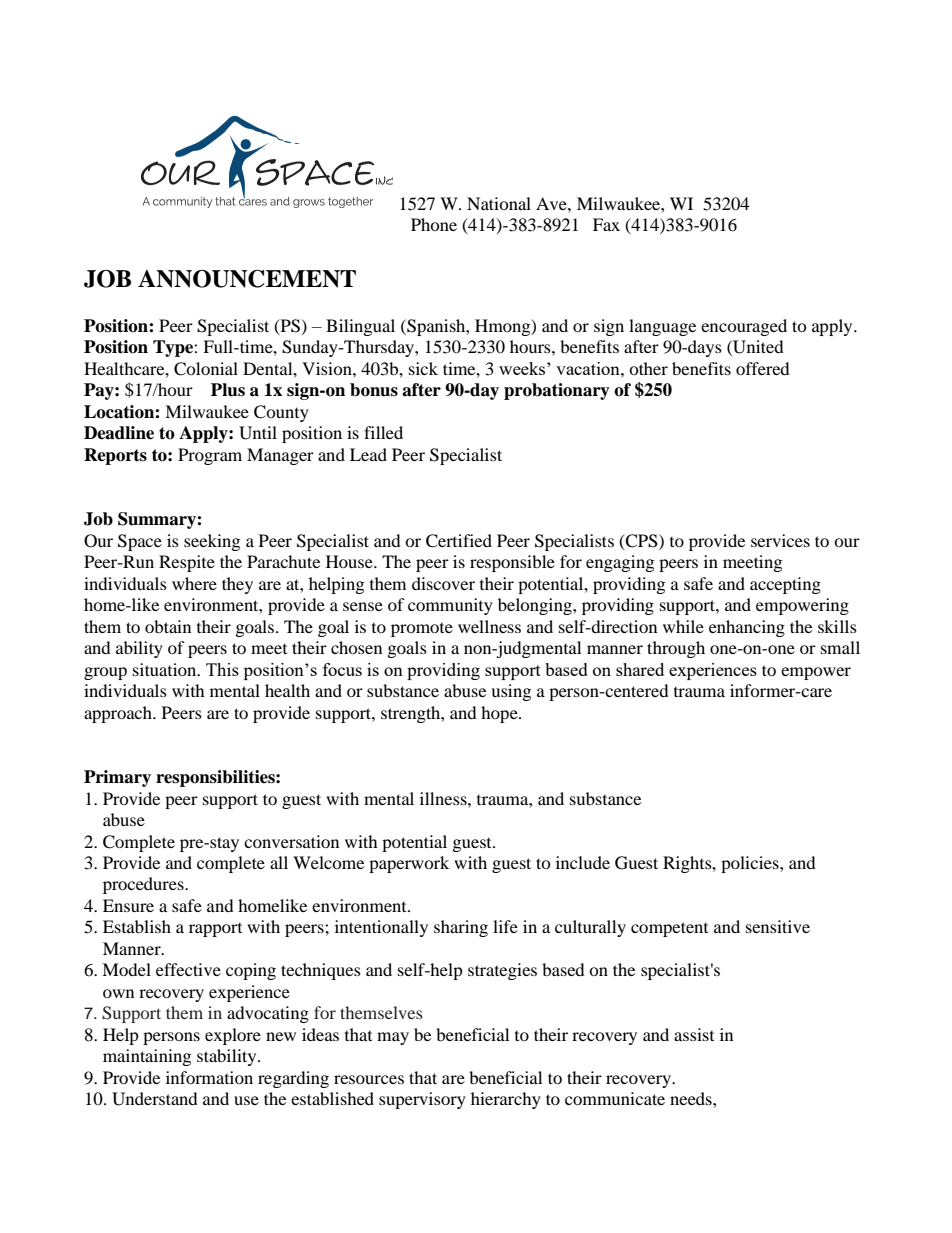 The height and width of the screenshot is (1233, 952). What do you see at coordinates (383, 432) in the screenshot?
I see `filled` at bounding box center [383, 432].
